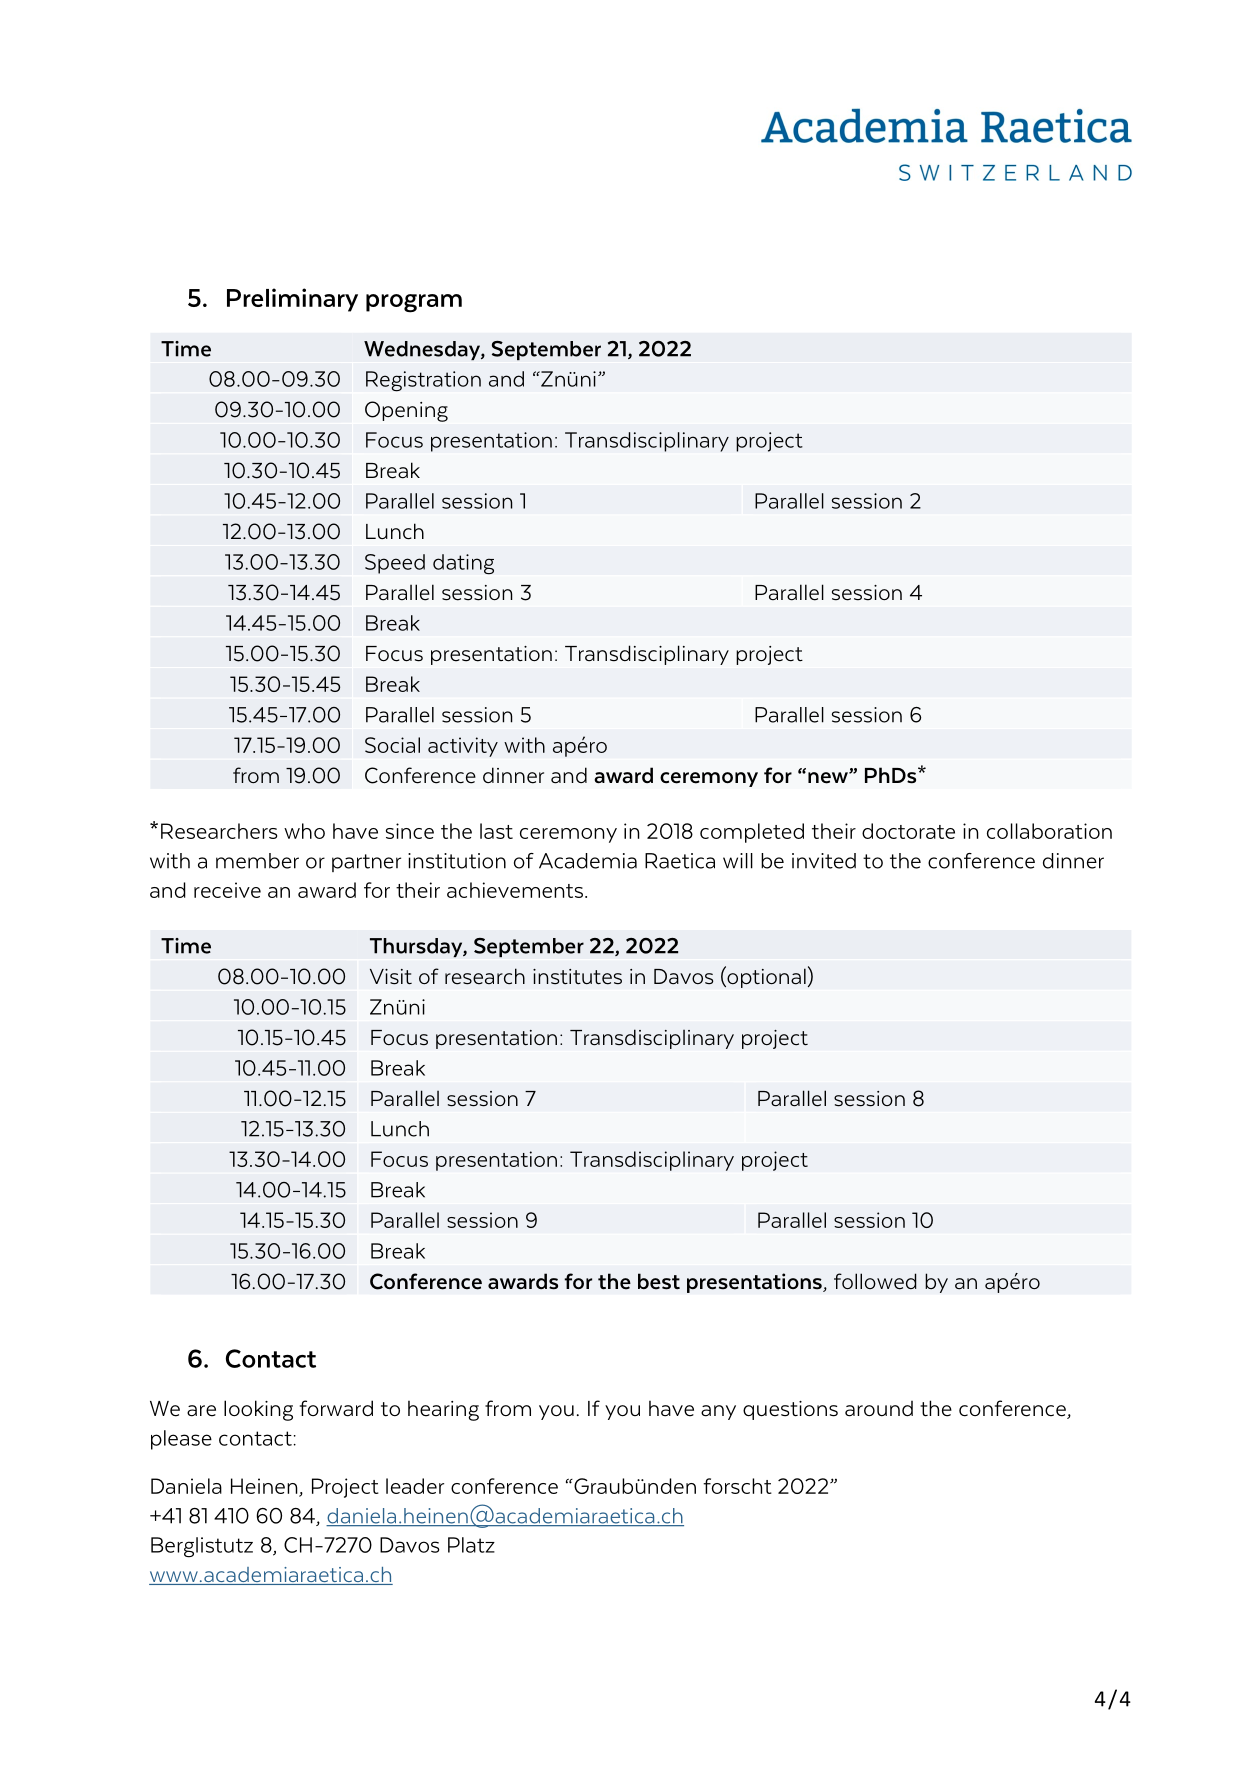 The width and height of the document is (1252, 1770). Describe the element at coordinates (471, 1545) in the document. I see `Platz` at that location.
